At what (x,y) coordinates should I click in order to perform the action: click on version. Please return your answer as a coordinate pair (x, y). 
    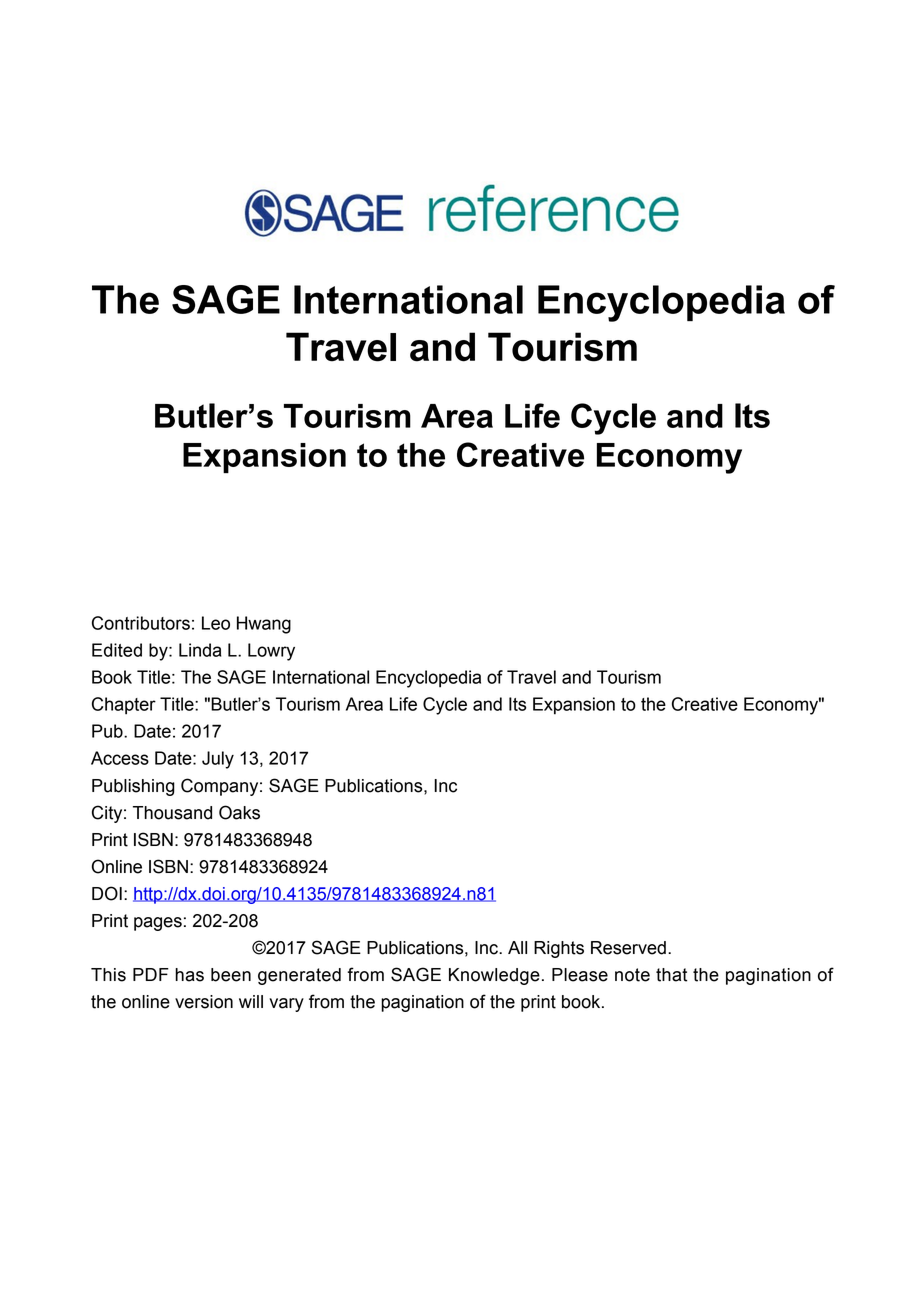
    Looking at the image, I should click on (204, 1002).
